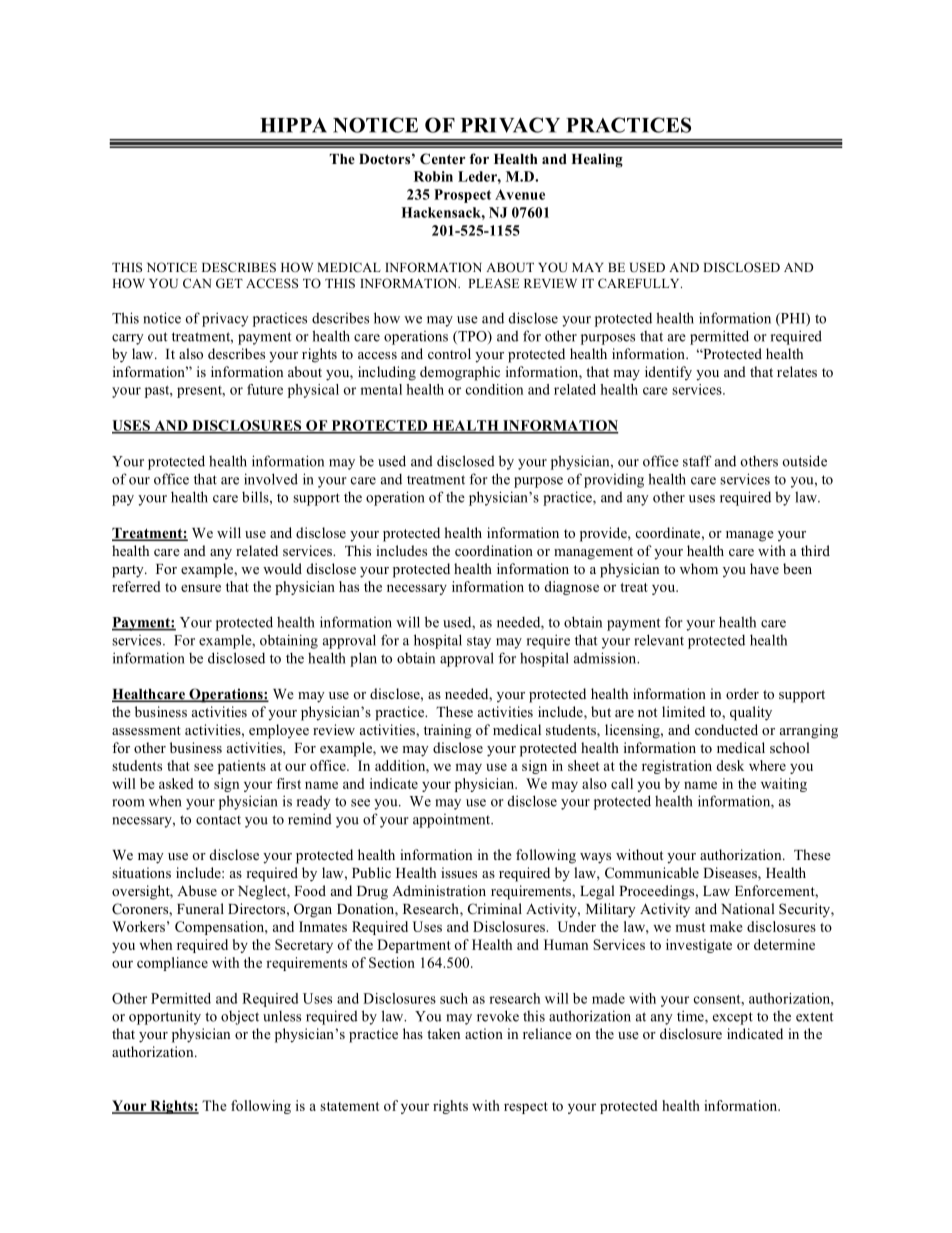 Image resolution: width=952 pixels, height=1233 pixels. I want to click on identify, so click(668, 373).
